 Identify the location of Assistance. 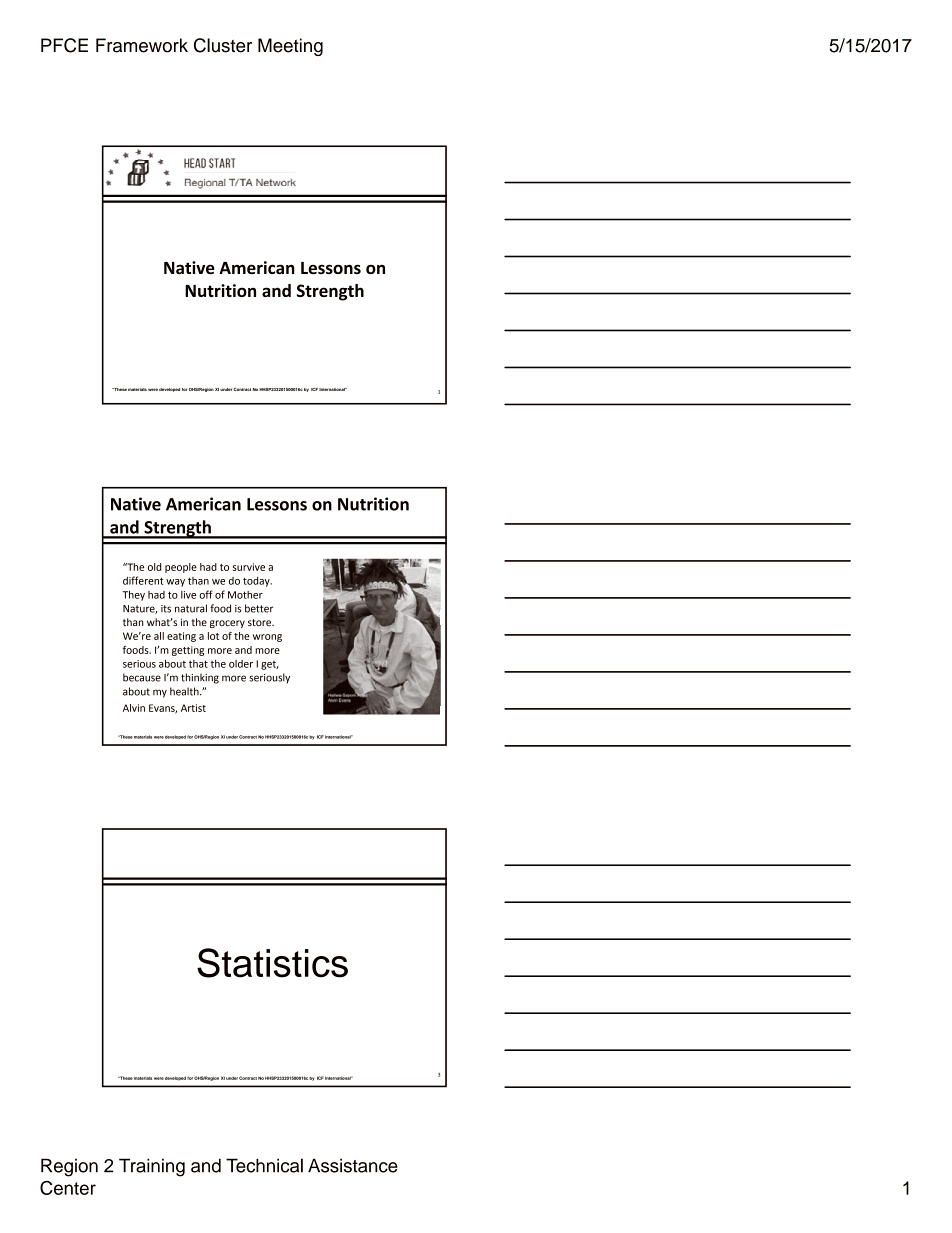
(353, 1165).
